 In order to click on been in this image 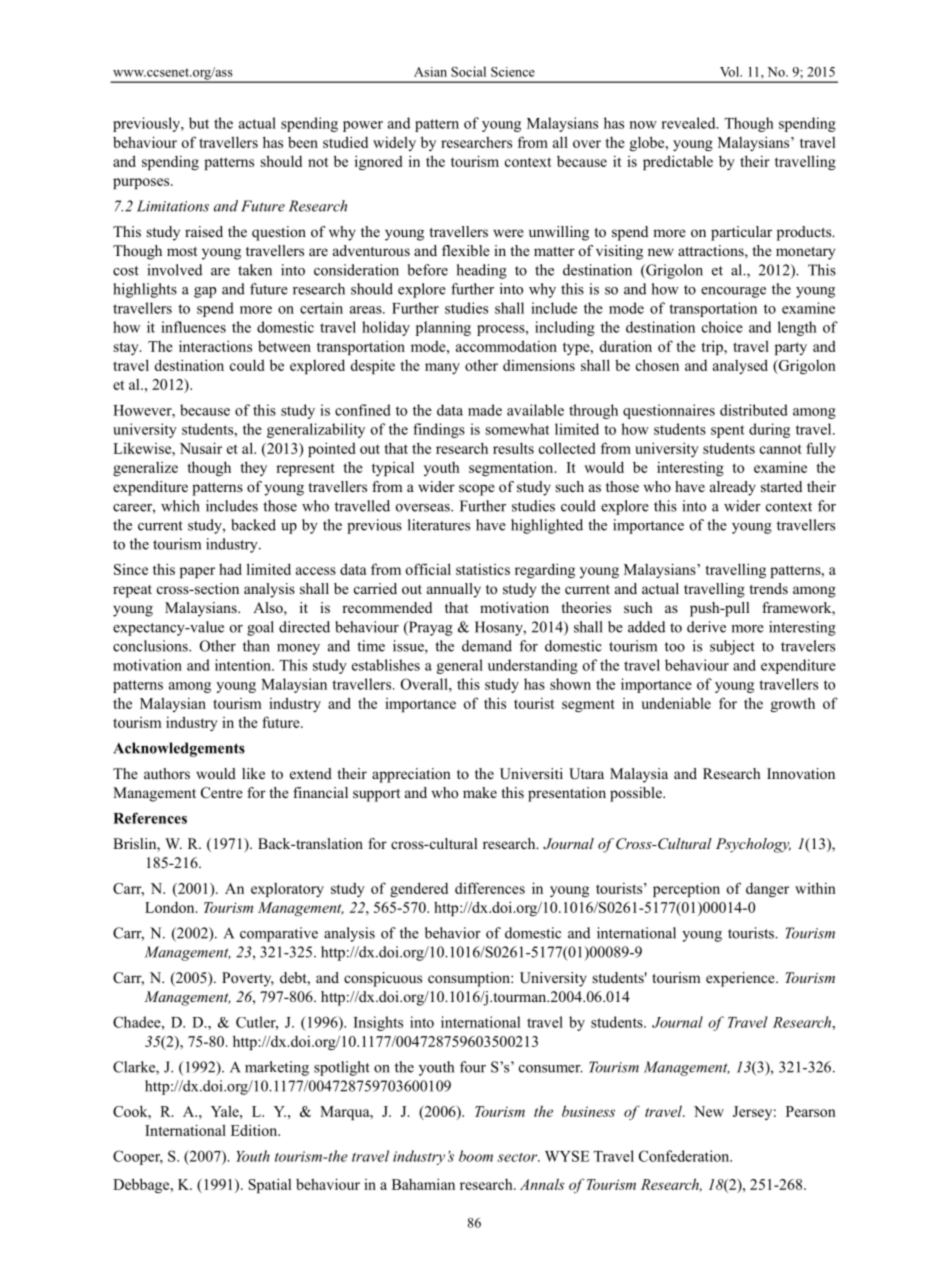, I will do `click(303, 142)`.
